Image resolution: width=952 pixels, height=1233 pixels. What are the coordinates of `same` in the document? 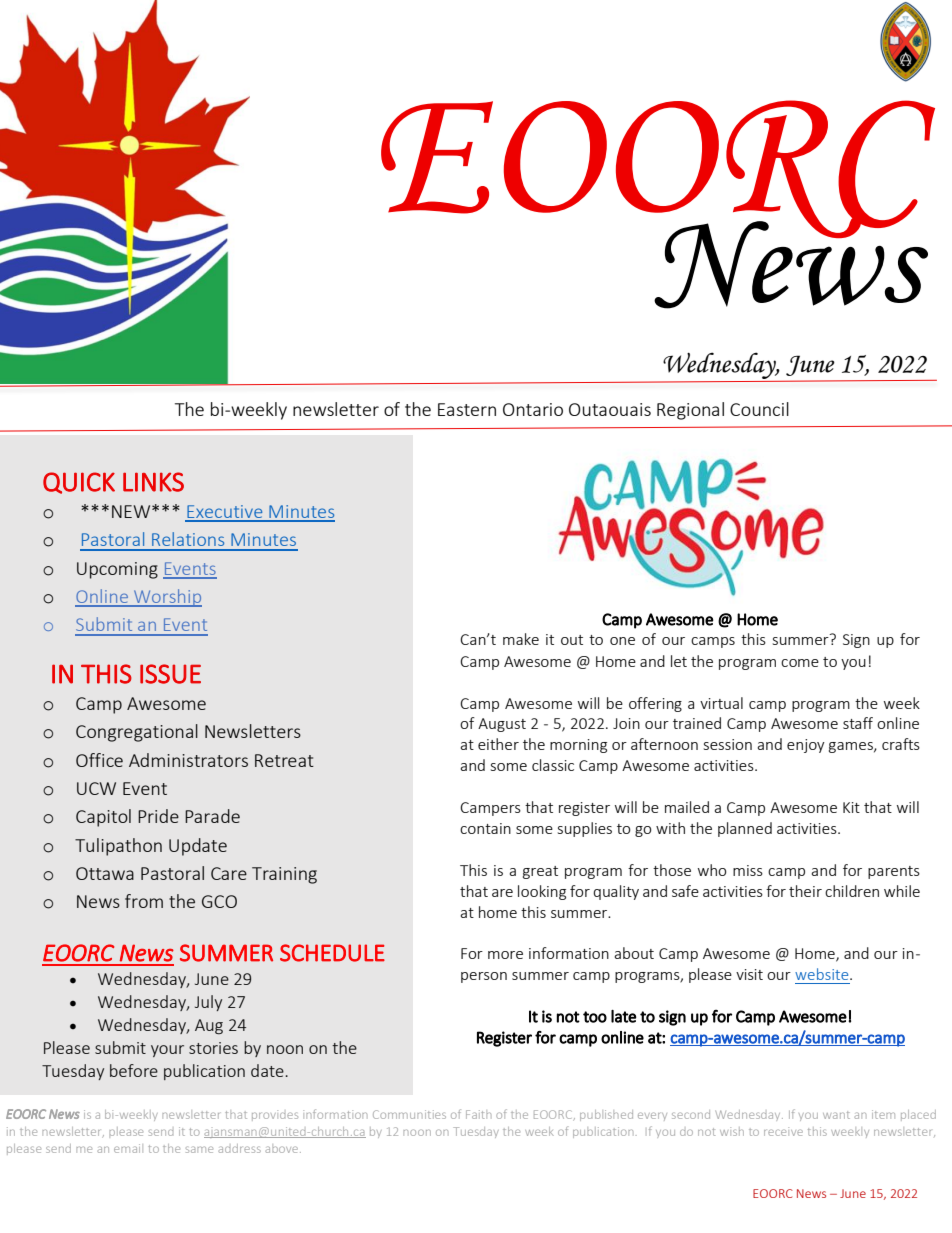 It's located at (199, 1149).
